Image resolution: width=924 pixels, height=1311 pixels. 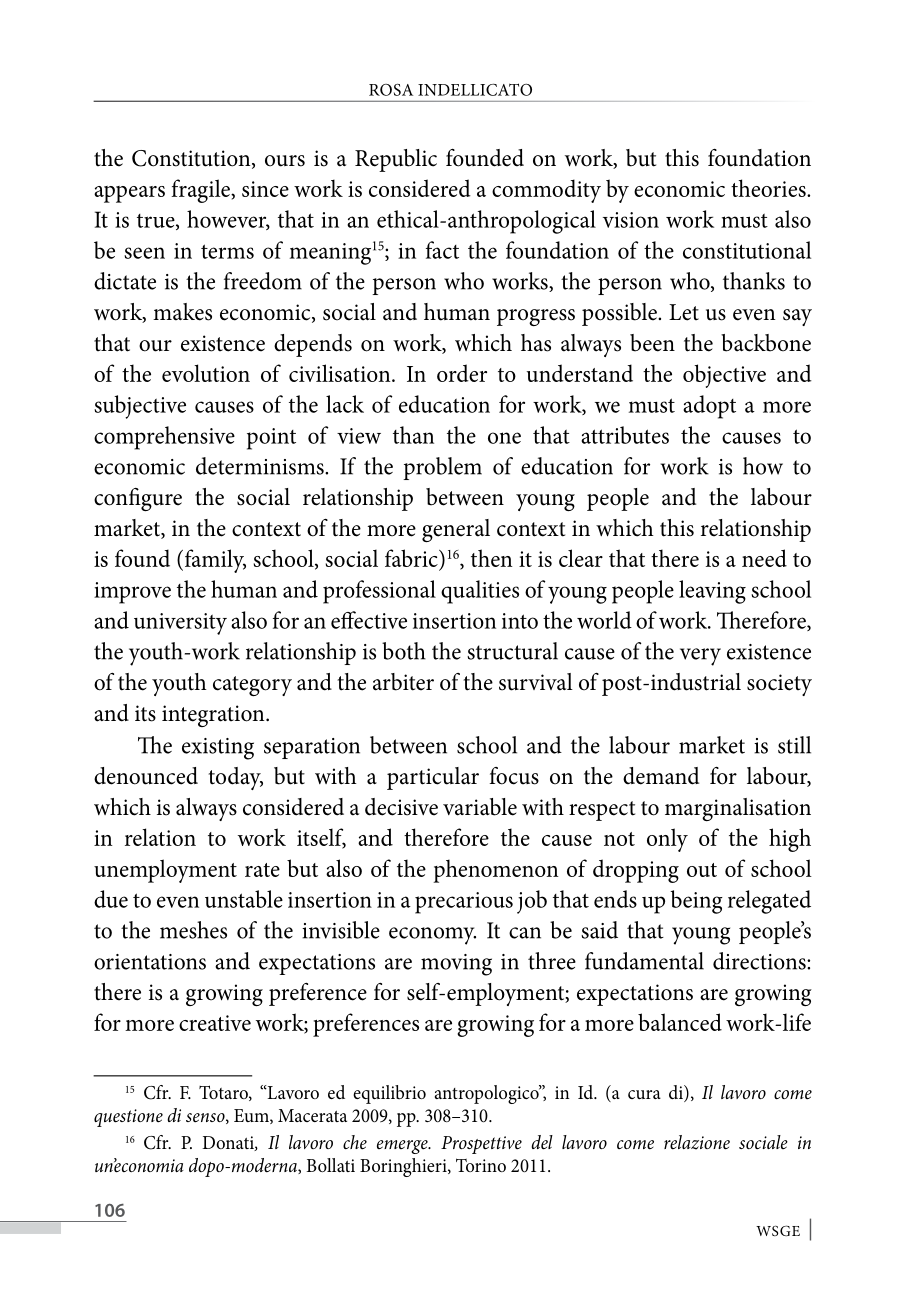 I want to click on theories, so click(x=769, y=188).
